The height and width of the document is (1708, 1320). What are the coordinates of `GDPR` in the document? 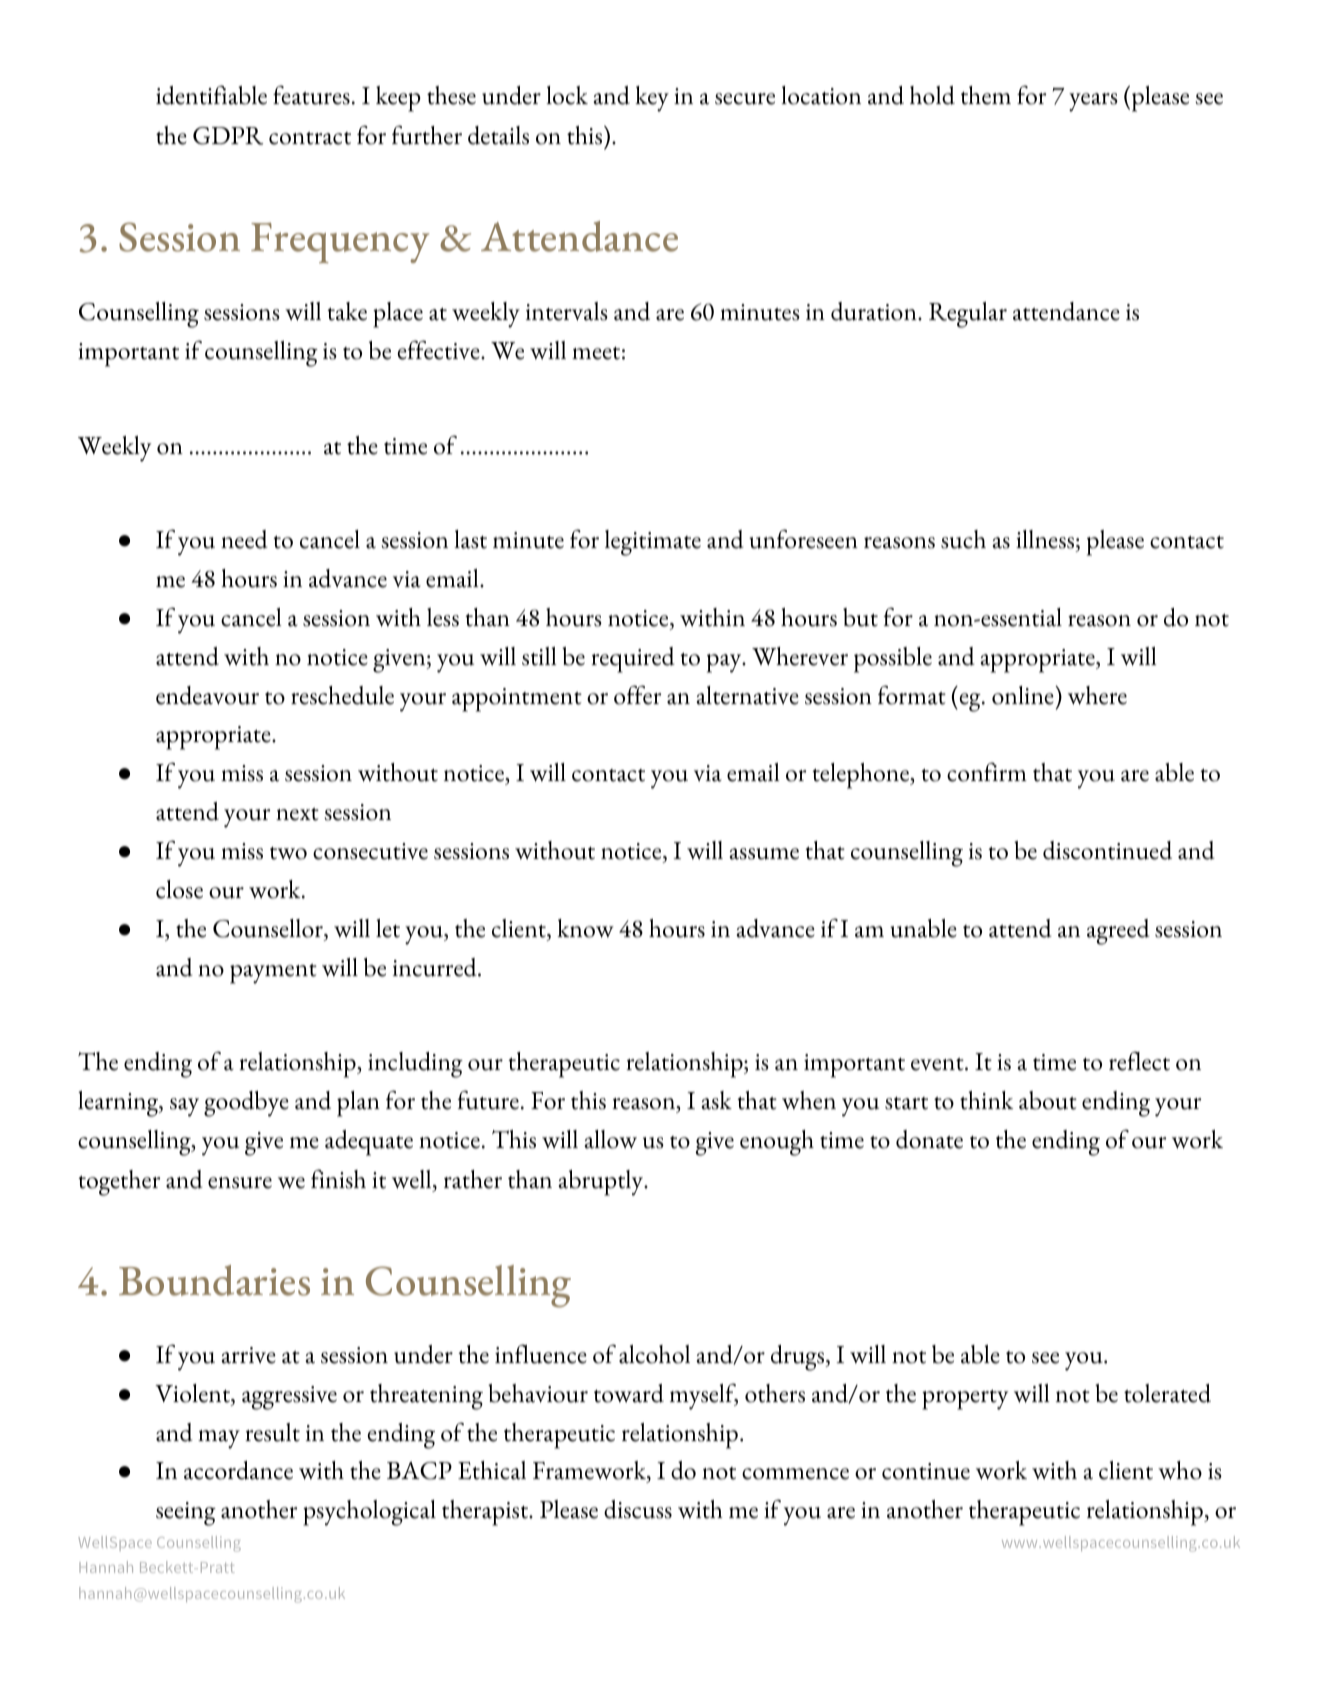 It's located at (228, 136).
